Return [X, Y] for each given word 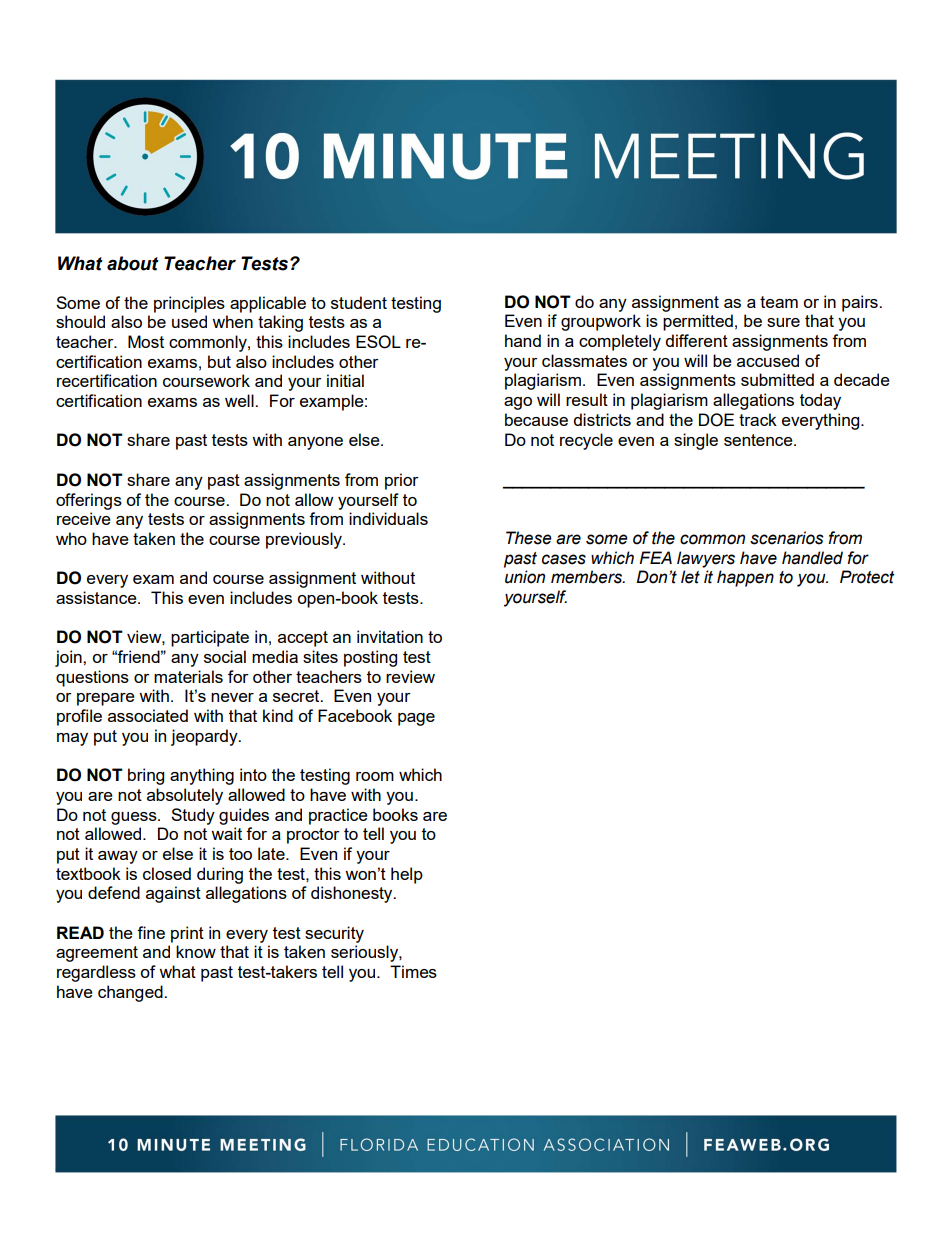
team [779, 302]
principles [189, 304]
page [416, 719]
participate [210, 638]
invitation [390, 636]
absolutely [185, 796]
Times [413, 971]
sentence [759, 440]
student [359, 302]
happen [745, 578]
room [375, 776]
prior [402, 481]
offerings [89, 501]
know [196, 951]
